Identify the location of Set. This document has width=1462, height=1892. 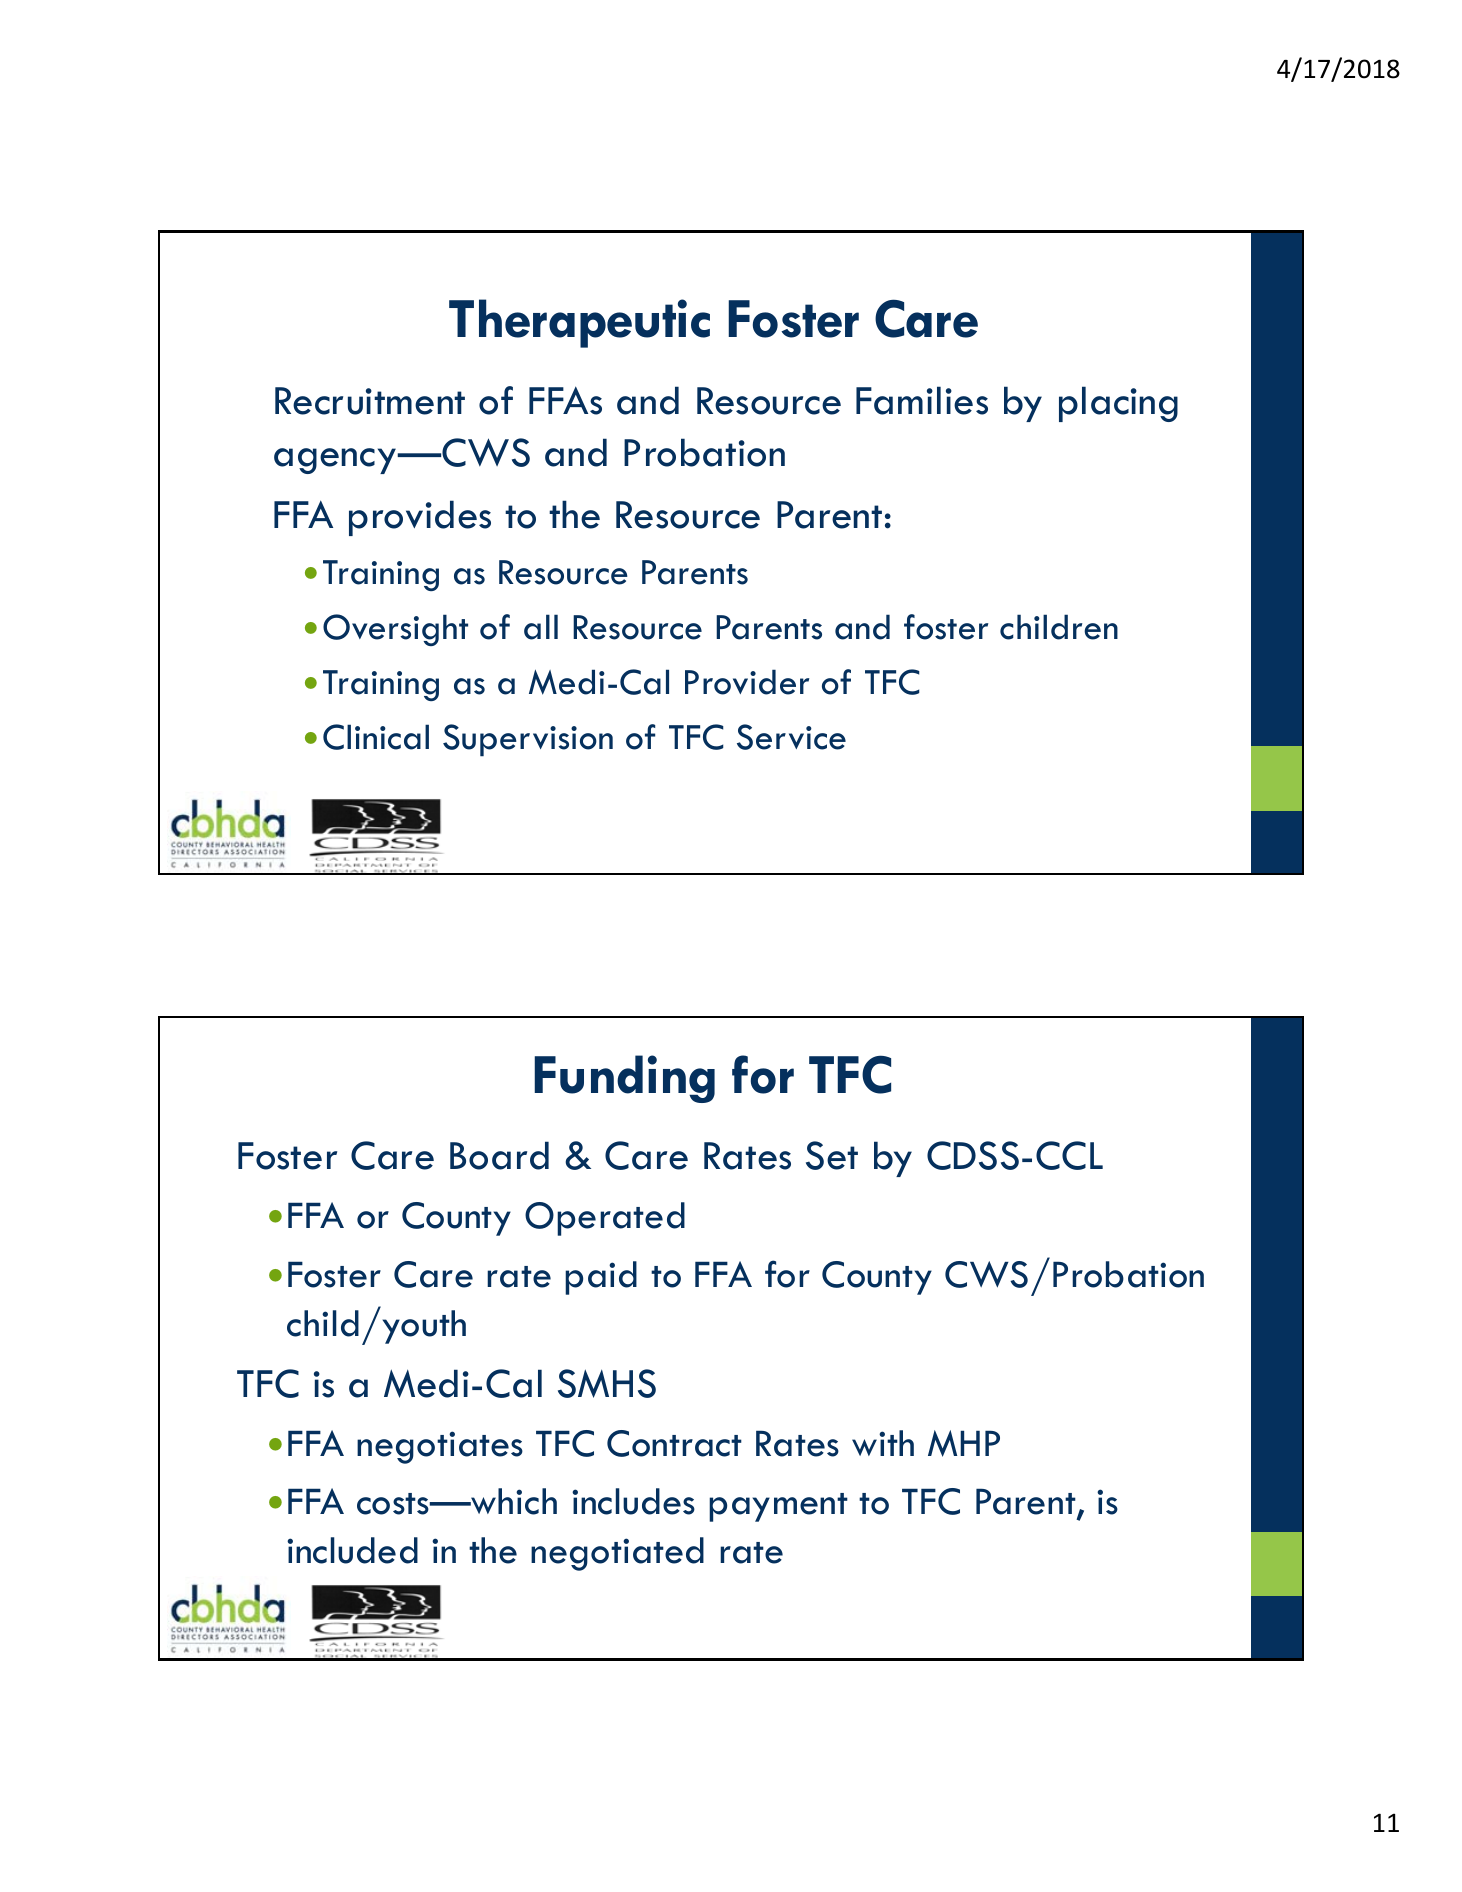
(832, 1155).
